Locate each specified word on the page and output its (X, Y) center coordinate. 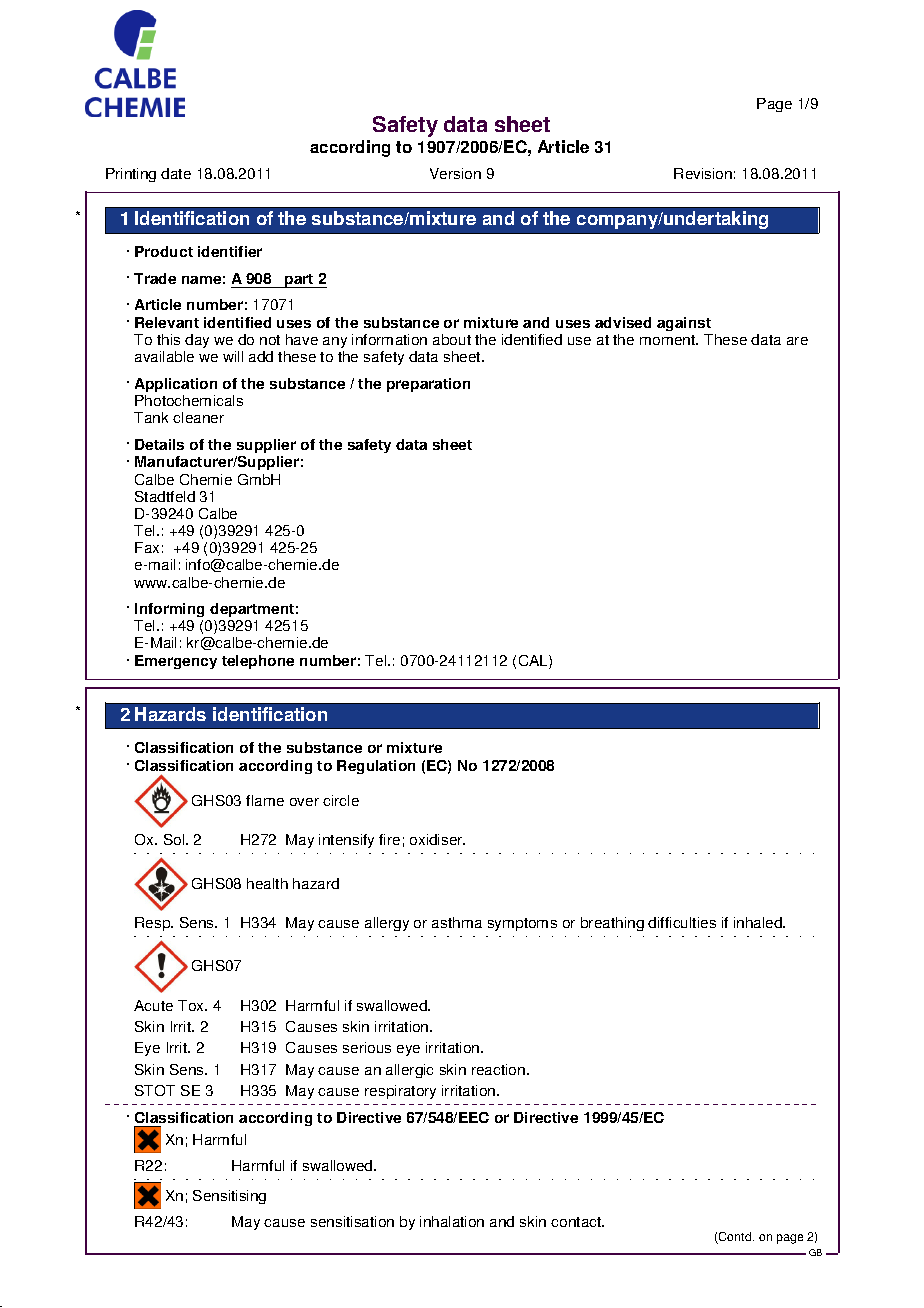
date (176, 173)
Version (455, 173)
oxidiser (437, 839)
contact (577, 1222)
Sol (175, 839)
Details (159, 444)
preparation (428, 385)
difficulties (682, 922)
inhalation (452, 1221)
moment (669, 340)
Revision (703, 173)
